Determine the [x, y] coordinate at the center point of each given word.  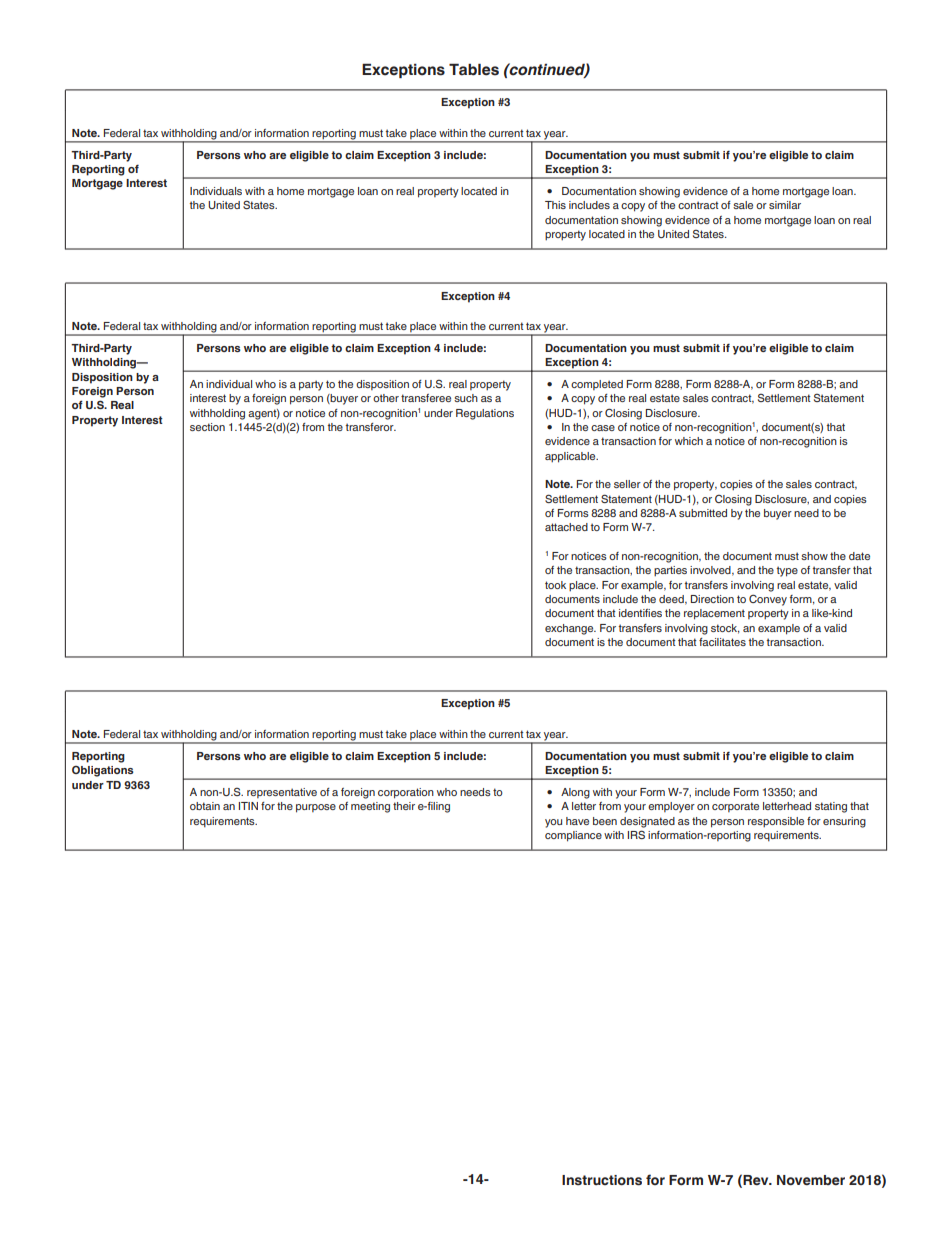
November [811, 1180]
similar [785, 205]
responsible [776, 822]
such [466, 398]
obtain [205, 806]
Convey [768, 600]
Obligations [103, 771]
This [555, 205]
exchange [570, 629]
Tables [474, 69]
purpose [316, 808]
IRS [636, 834]
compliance [573, 836]
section [207, 427]
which [689, 441]
